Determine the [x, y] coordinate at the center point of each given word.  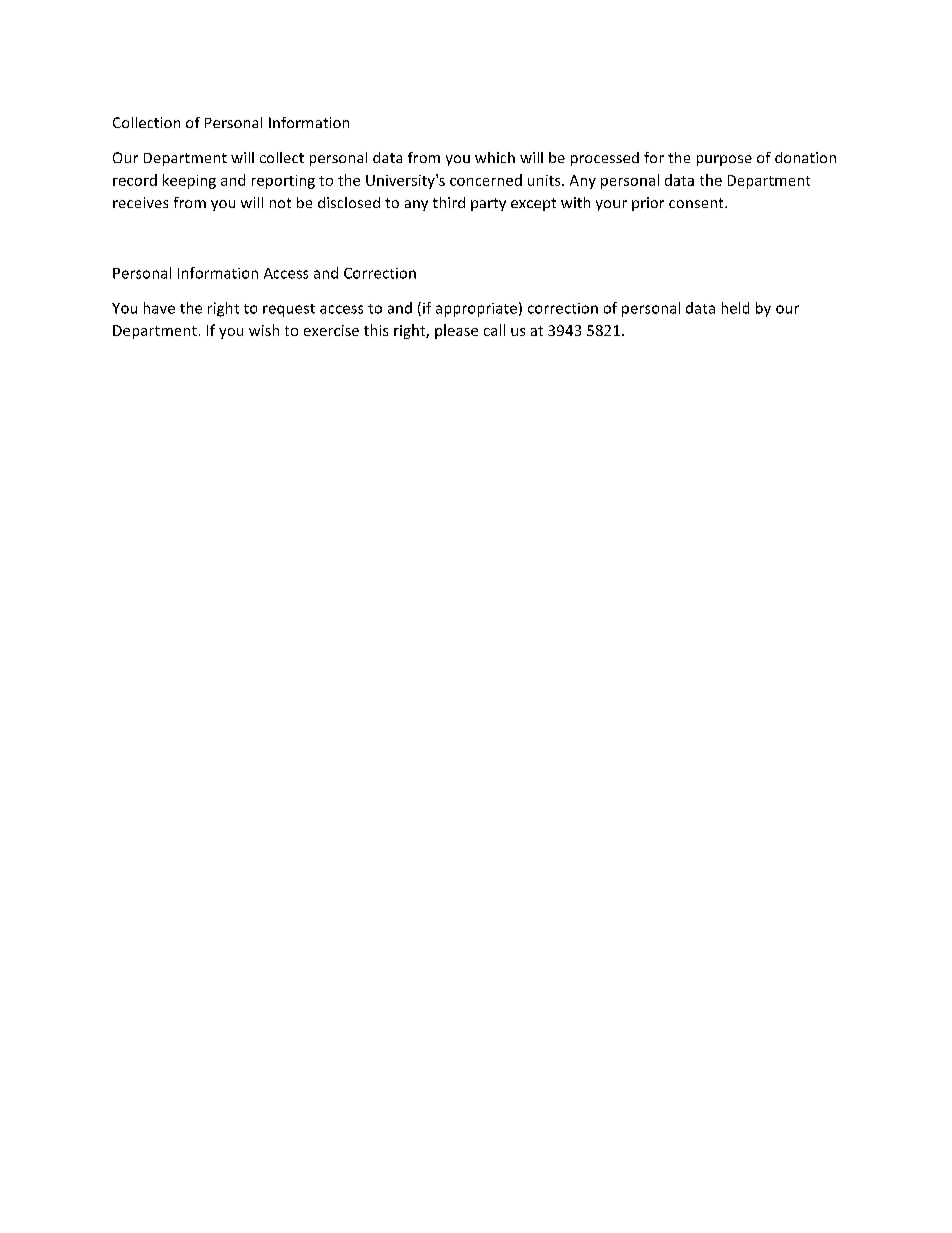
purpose [724, 160]
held [735, 308]
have [159, 308]
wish [264, 330]
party [488, 204]
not [280, 203]
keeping [189, 181]
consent [697, 203]
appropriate [476, 310]
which [495, 157]
